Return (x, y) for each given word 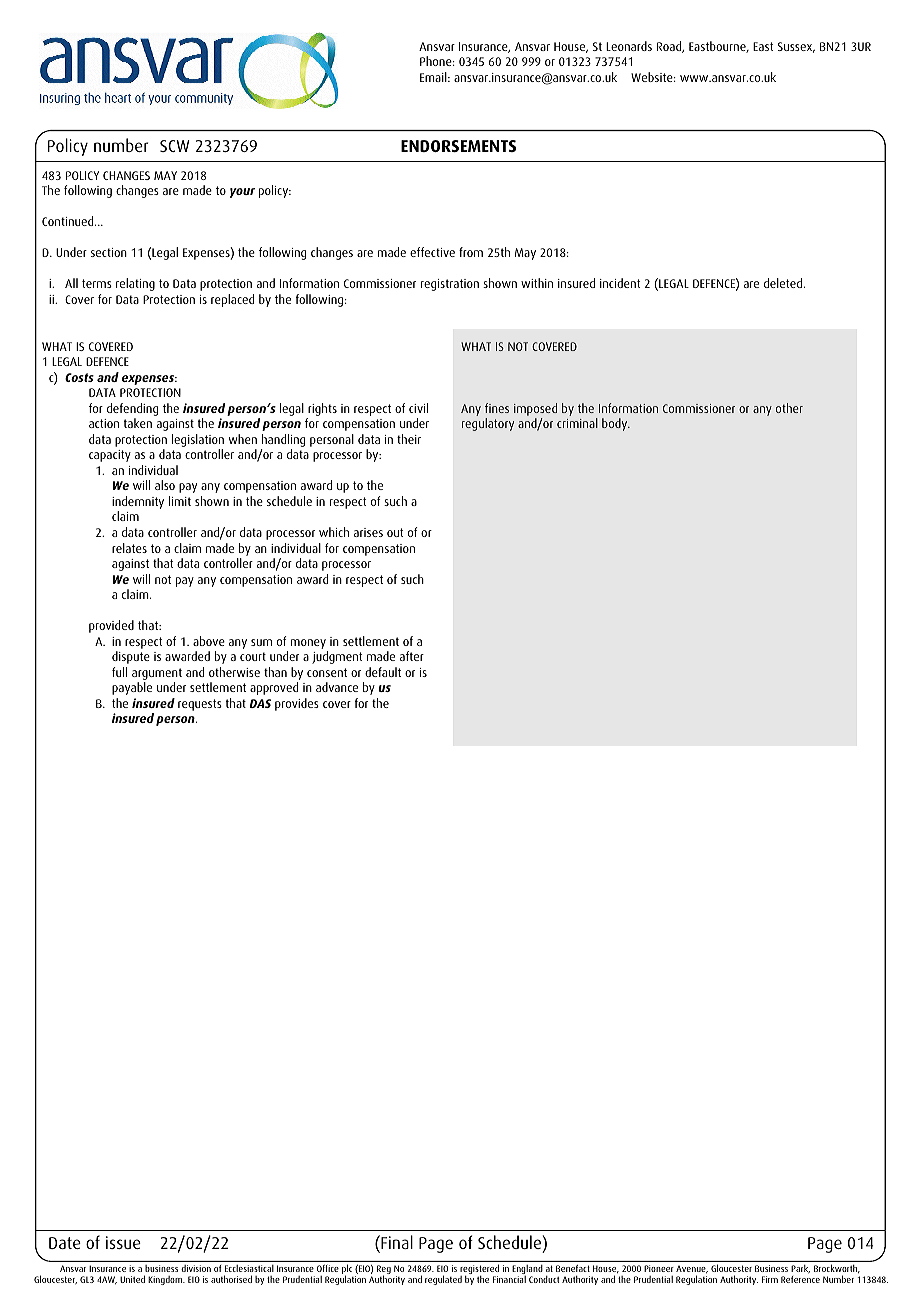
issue (123, 1242)
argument (157, 675)
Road (670, 47)
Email (434, 77)
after (412, 656)
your (242, 193)
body (616, 424)
